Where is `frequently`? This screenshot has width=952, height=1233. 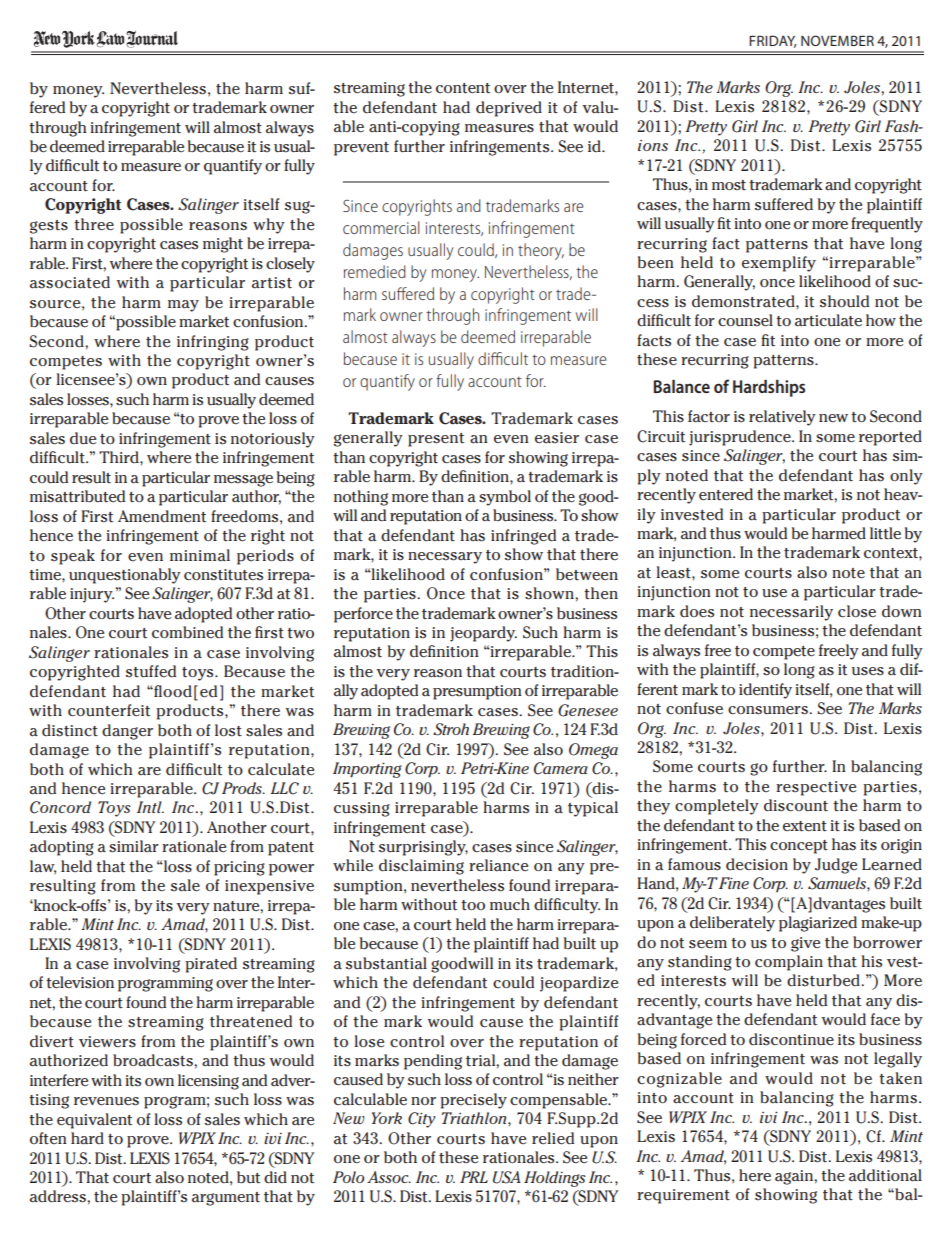 frequently is located at coordinates (887, 225).
